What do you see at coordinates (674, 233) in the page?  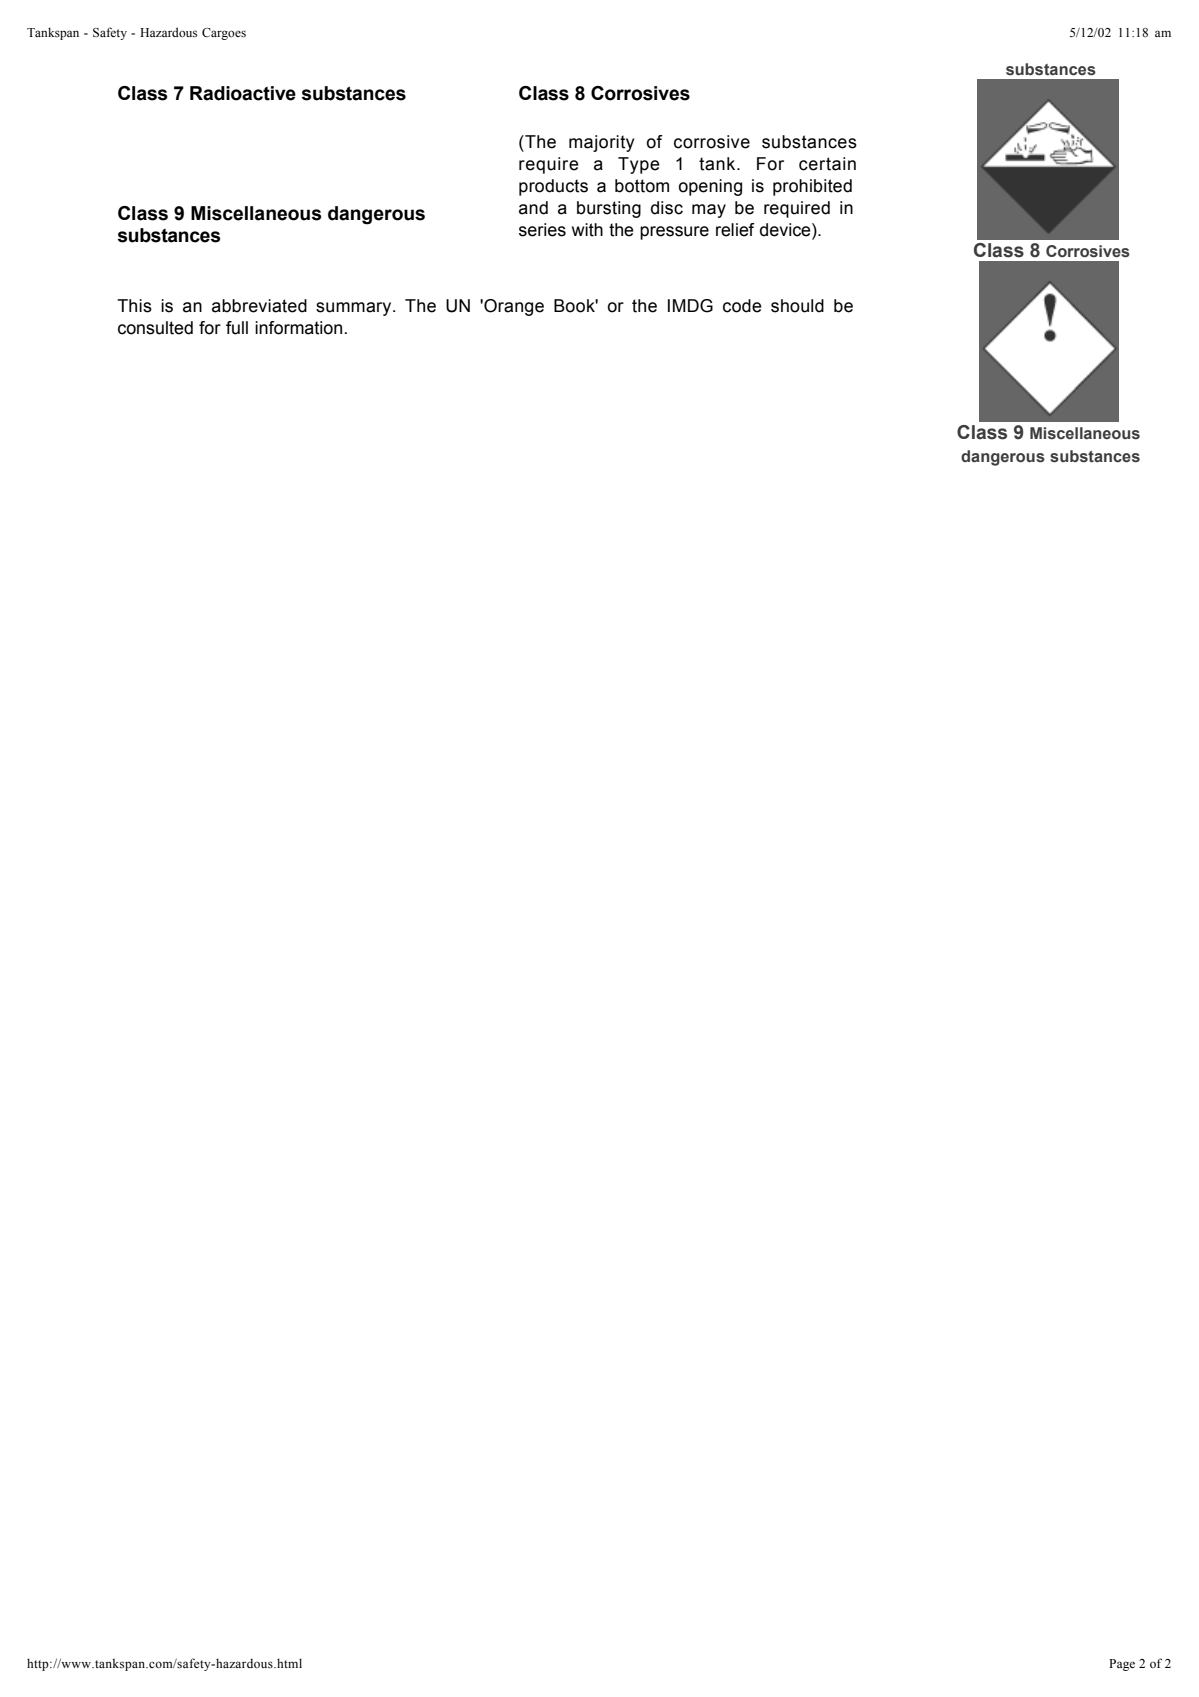 I see `pressure` at bounding box center [674, 233].
